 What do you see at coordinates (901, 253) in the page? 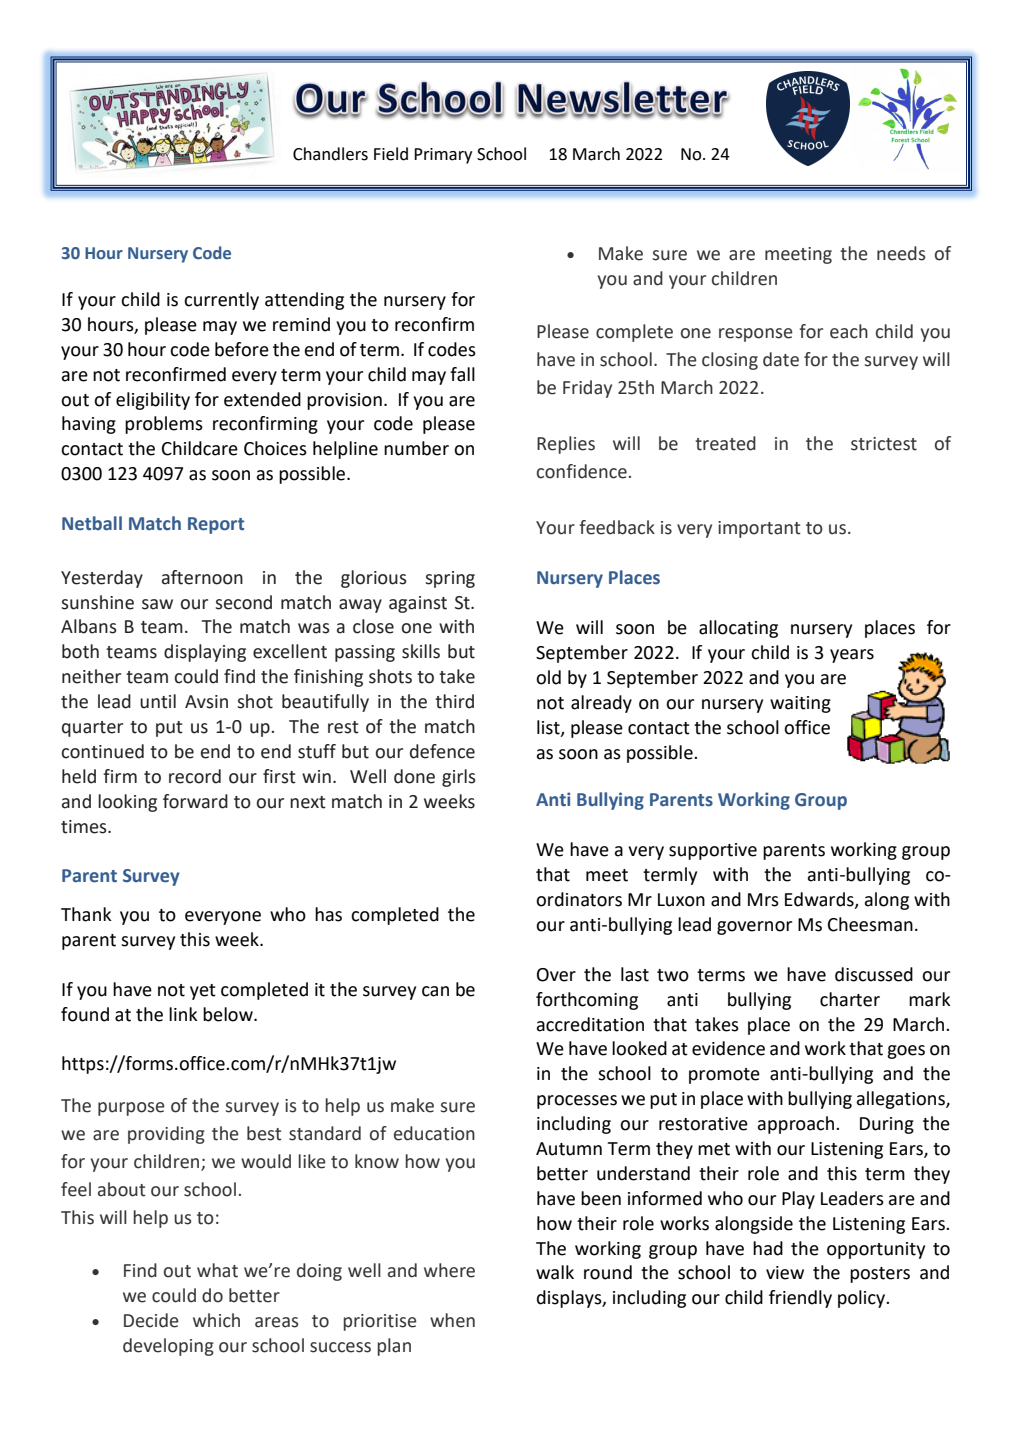
I see `needs` at bounding box center [901, 253].
